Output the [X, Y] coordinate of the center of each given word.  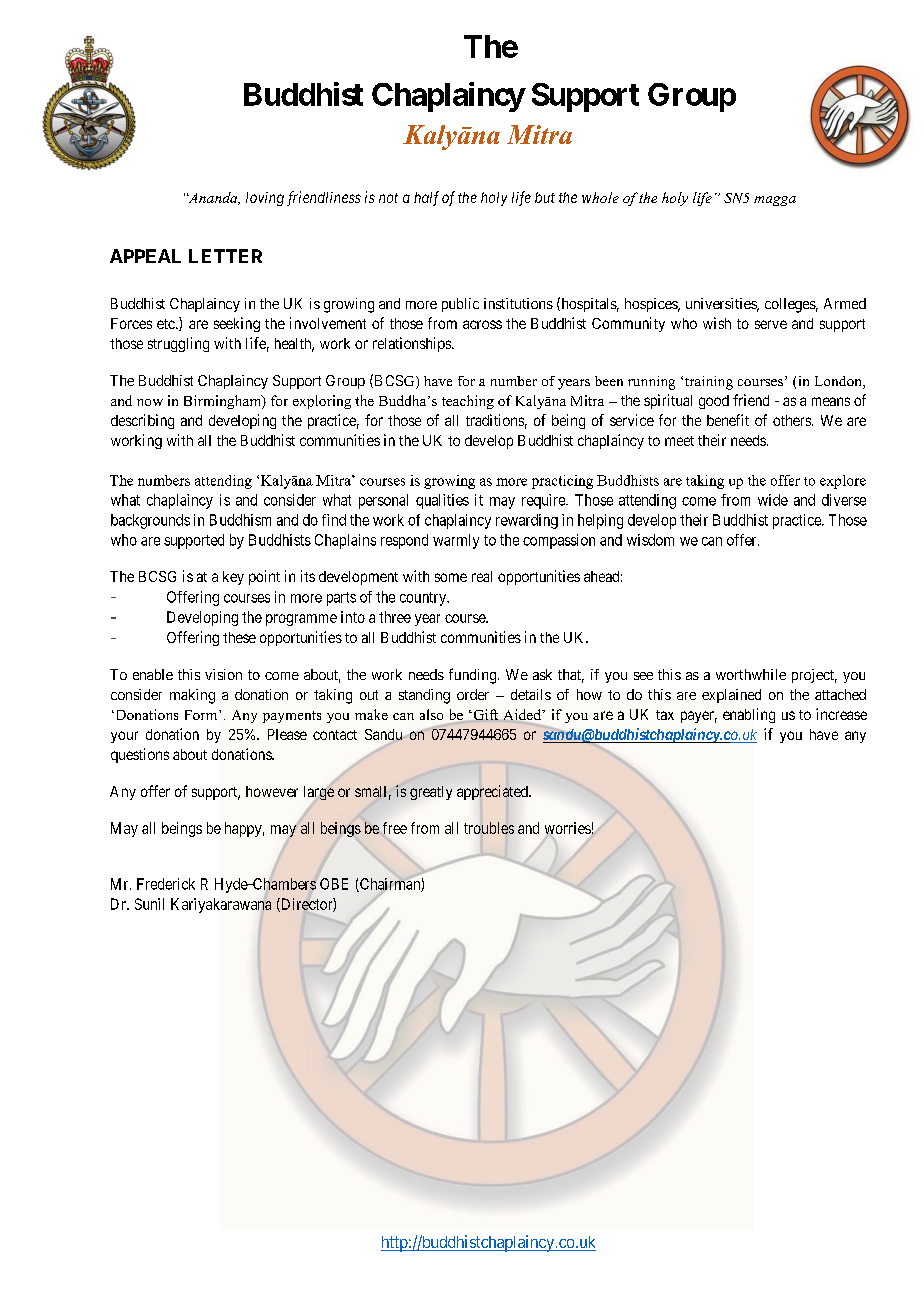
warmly [456, 541]
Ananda [213, 198]
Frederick [166, 884]
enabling [749, 715]
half [426, 198]
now [150, 402]
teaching [468, 402]
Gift [484, 714]
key [233, 578]
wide [773, 500]
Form [202, 715]
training [709, 383]
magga [775, 201]
